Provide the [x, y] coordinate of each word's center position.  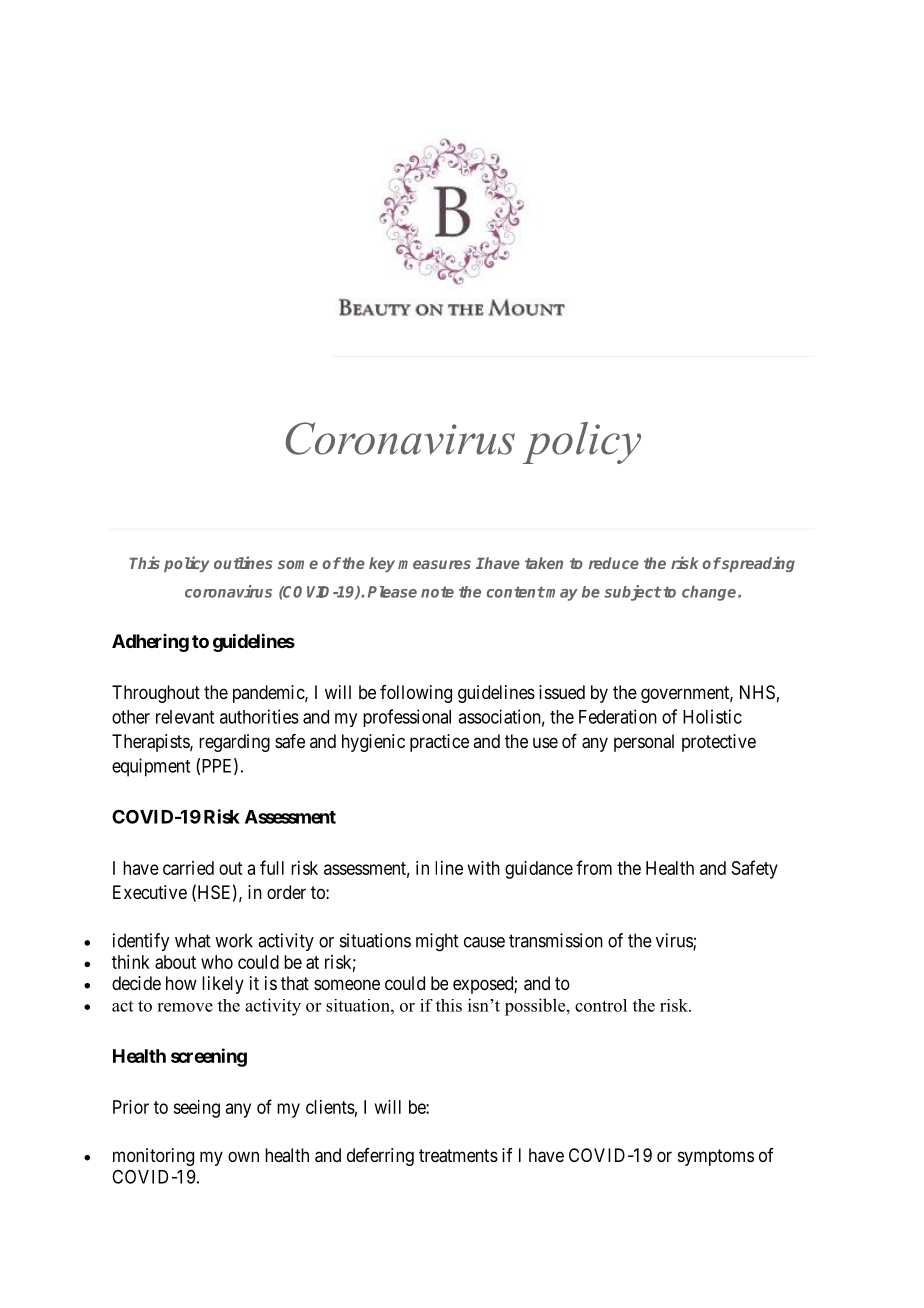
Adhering [150, 643]
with [484, 868]
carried [188, 868]
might [437, 942]
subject [633, 593]
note [437, 592]
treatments [458, 1156]
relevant [185, 717]
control [601, 1005]
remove [185, 1007]
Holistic [712, 716]
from [594, 867]
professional [407, 718]
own [243, 1156]
